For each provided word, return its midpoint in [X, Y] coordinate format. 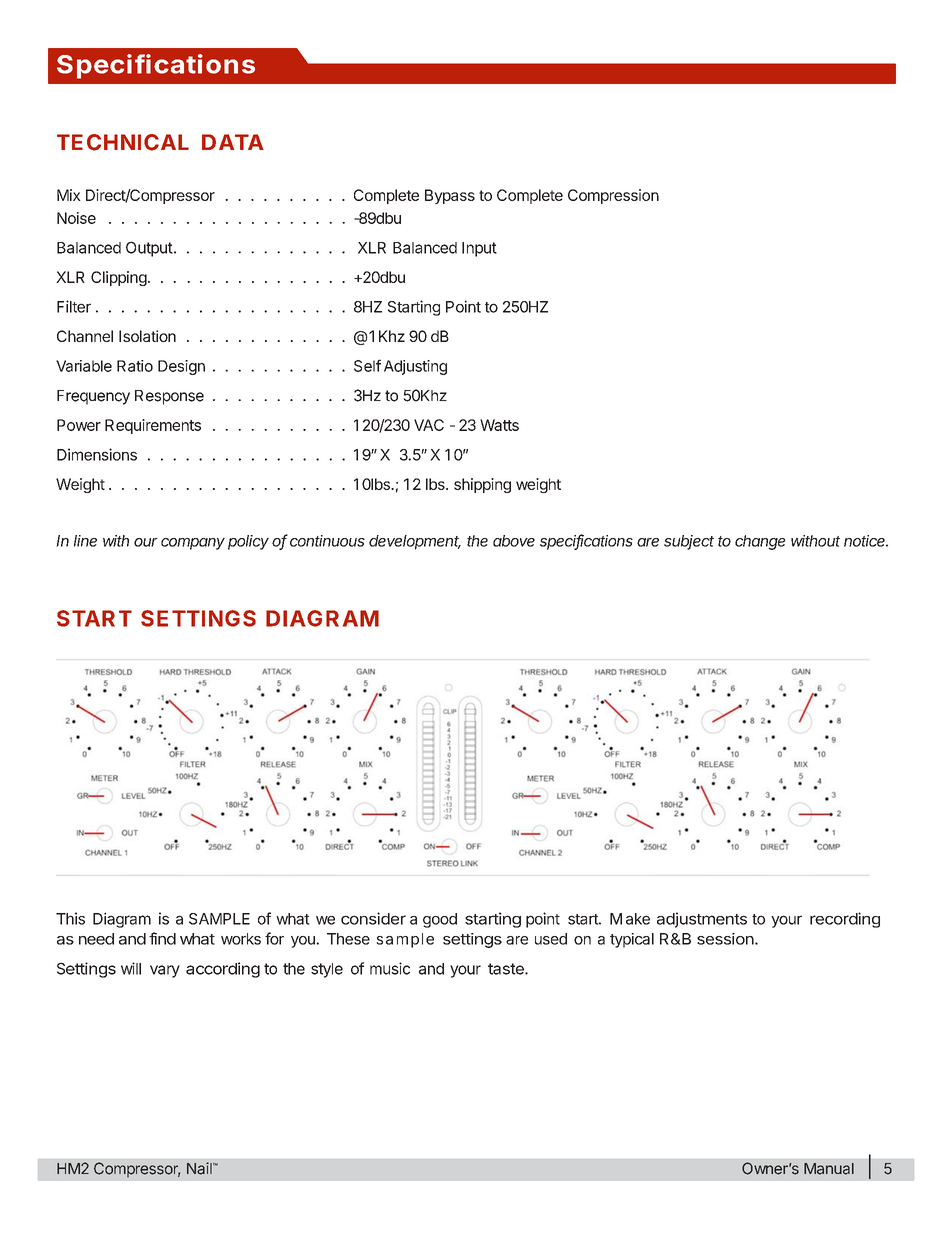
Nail [200, 1168]
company [193, 544]
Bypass [450, 196]
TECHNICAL [123, 142]
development [415, 542]
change [760, 542]
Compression [613, 196]
